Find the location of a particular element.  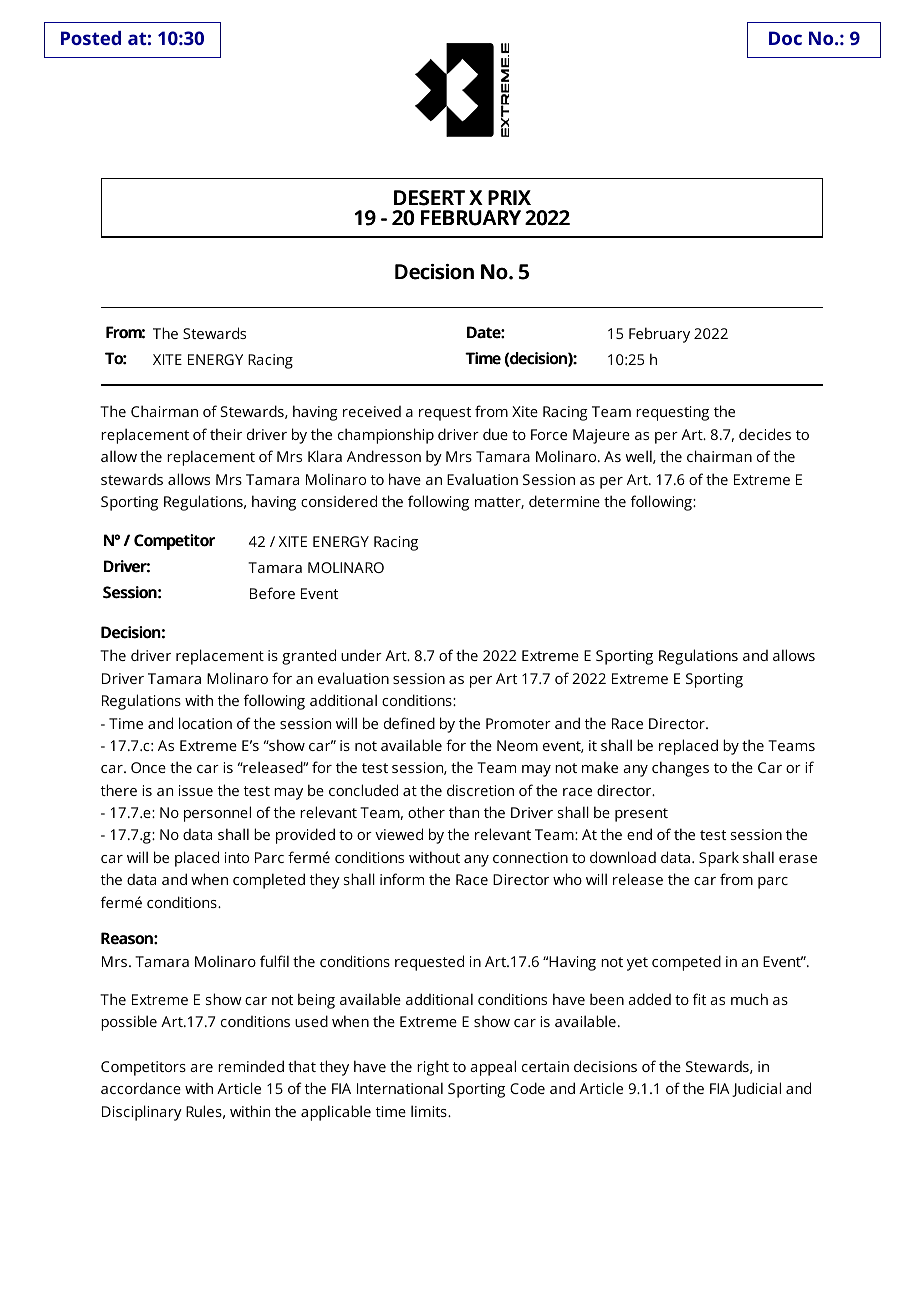

right is located at coordinates (433, 1068).
